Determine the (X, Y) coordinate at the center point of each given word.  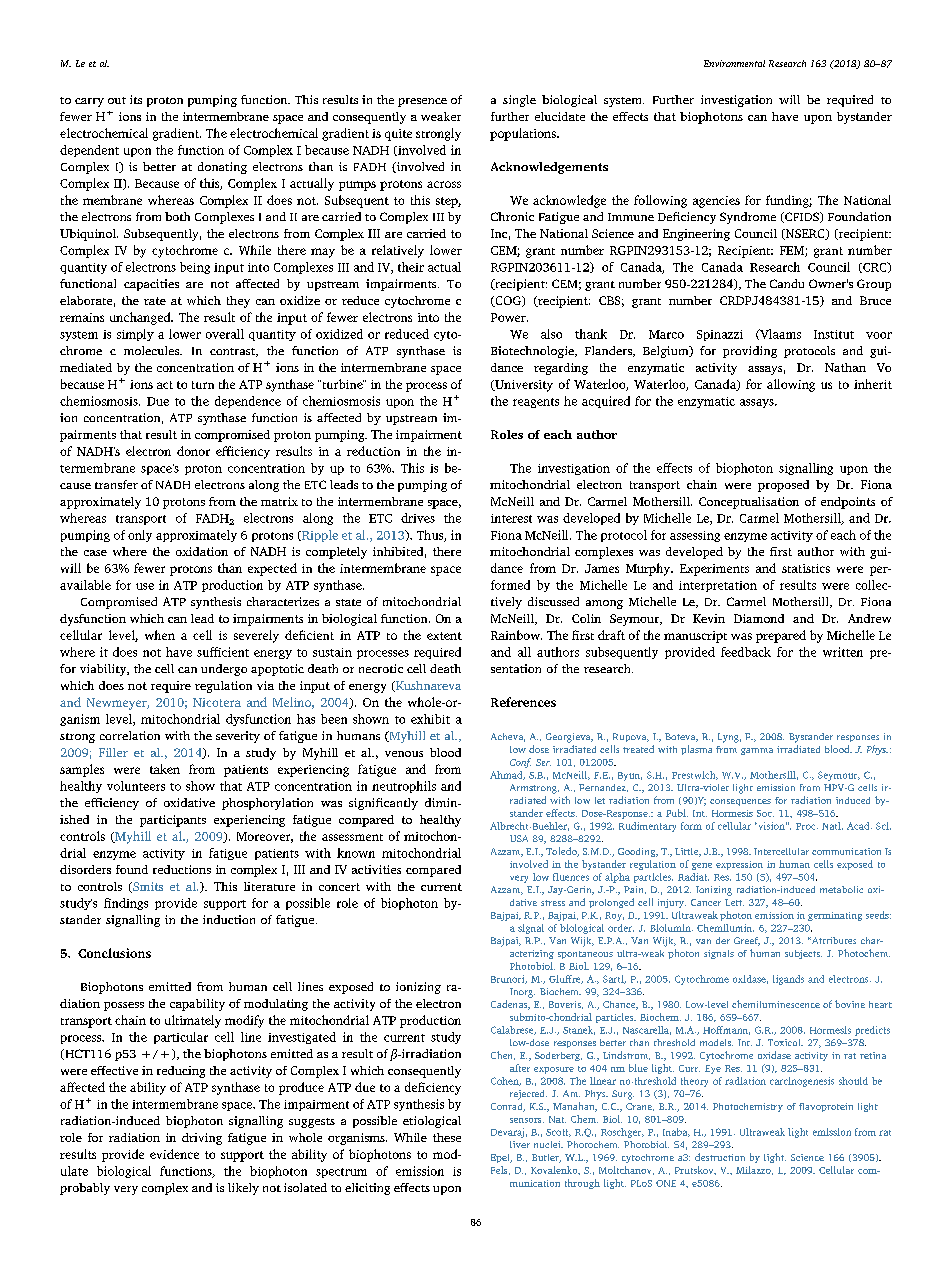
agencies (716, 202)
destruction (720, 1157)
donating (222, 168)
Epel (501, 1158)
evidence (174, 1154)
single (519, 101)
